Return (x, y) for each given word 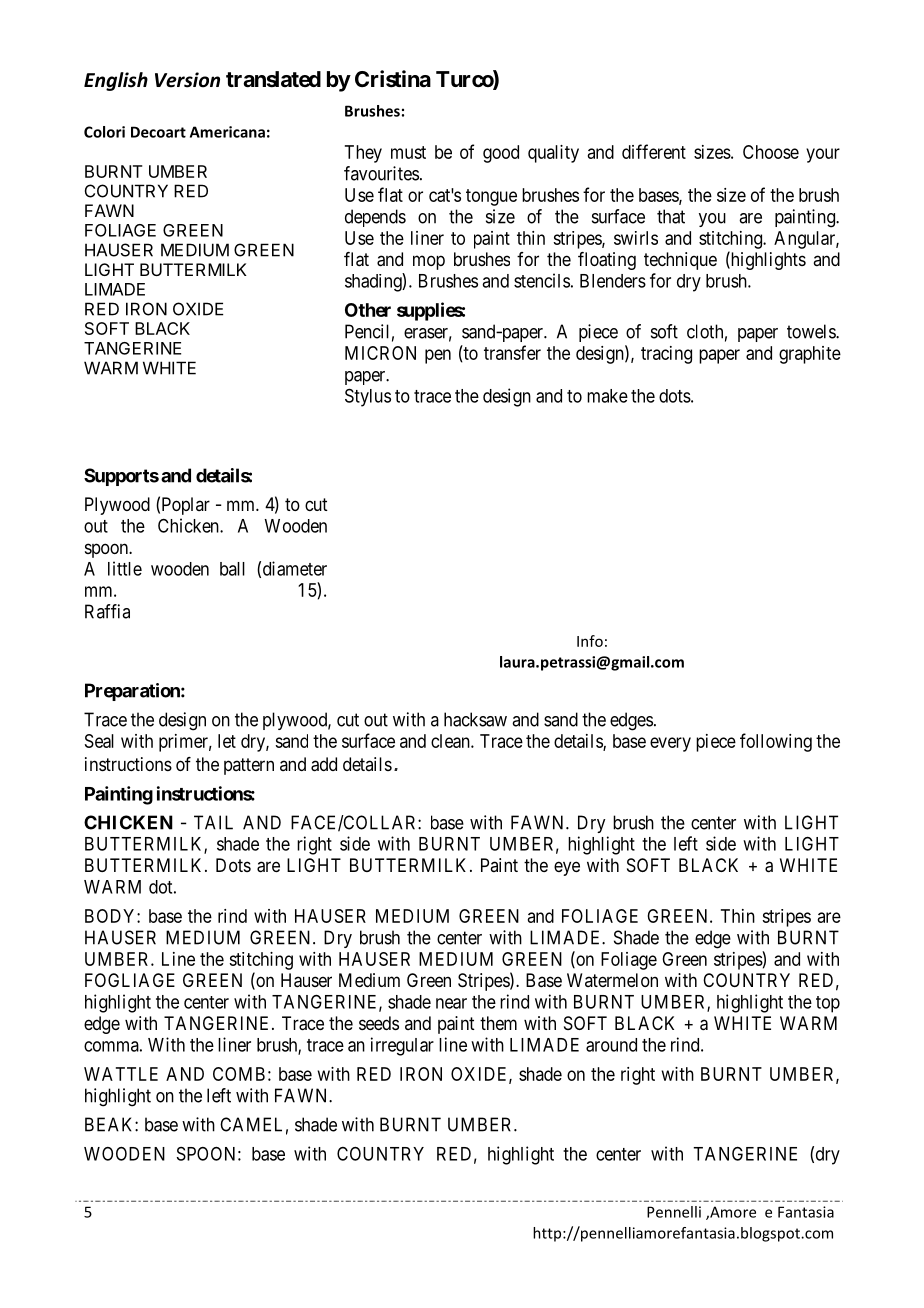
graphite (810, 355)
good (501, 154)
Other (368, 310)
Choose (771, 152)
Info (590, 641)
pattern (249, 766)
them (498, 1023)
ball (232, 569)
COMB (239, 1074)
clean (451, 741)
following (776, 742)
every (670, 744)
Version (187, 80)
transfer (512, 352)
